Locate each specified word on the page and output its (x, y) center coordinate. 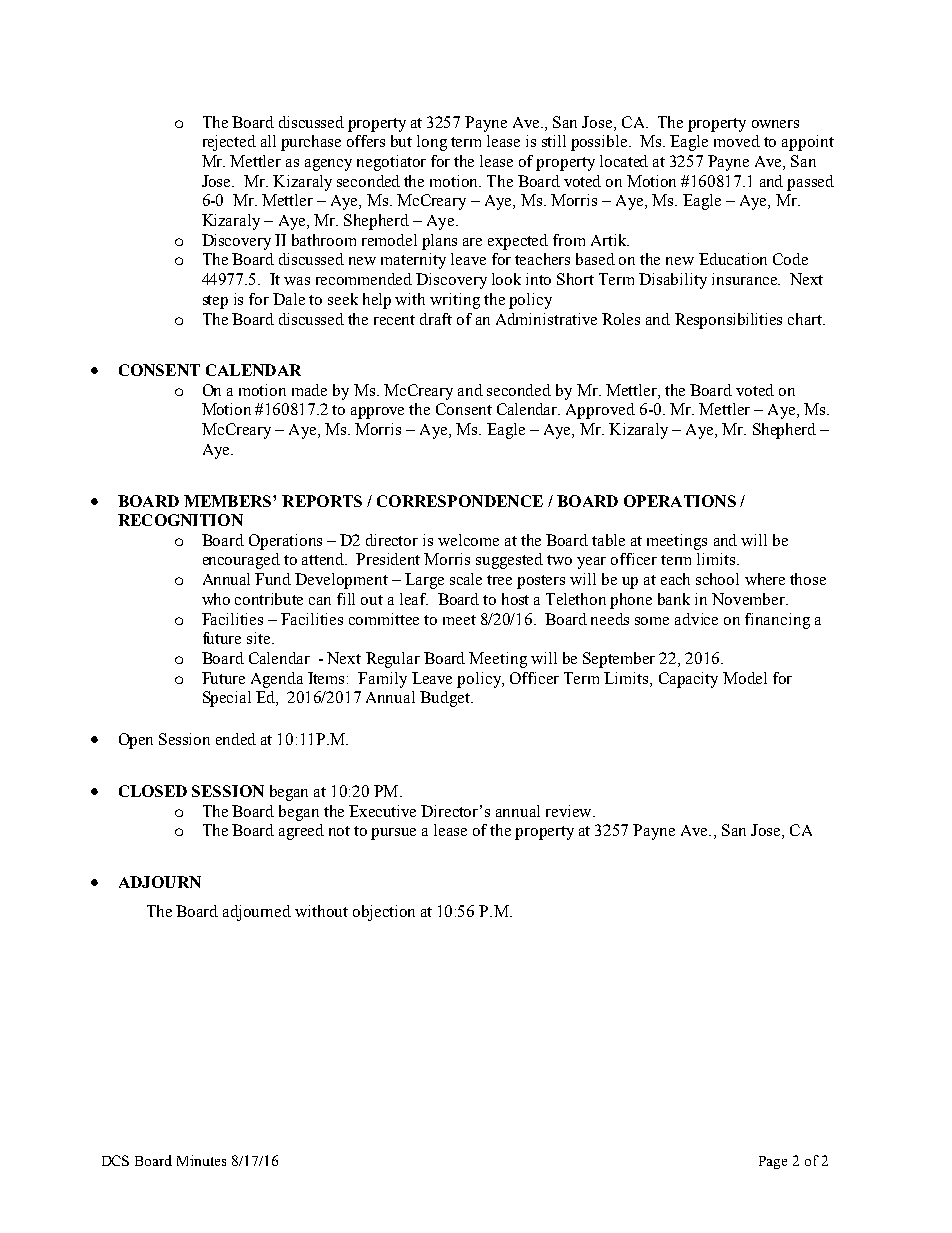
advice (696, 619)
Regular (393, 660)
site (260, 638)
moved (737, 141)
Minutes (201, 1160)
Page (773, 1162)
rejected (229, 143)
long (432, 143)
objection (384, 913)
